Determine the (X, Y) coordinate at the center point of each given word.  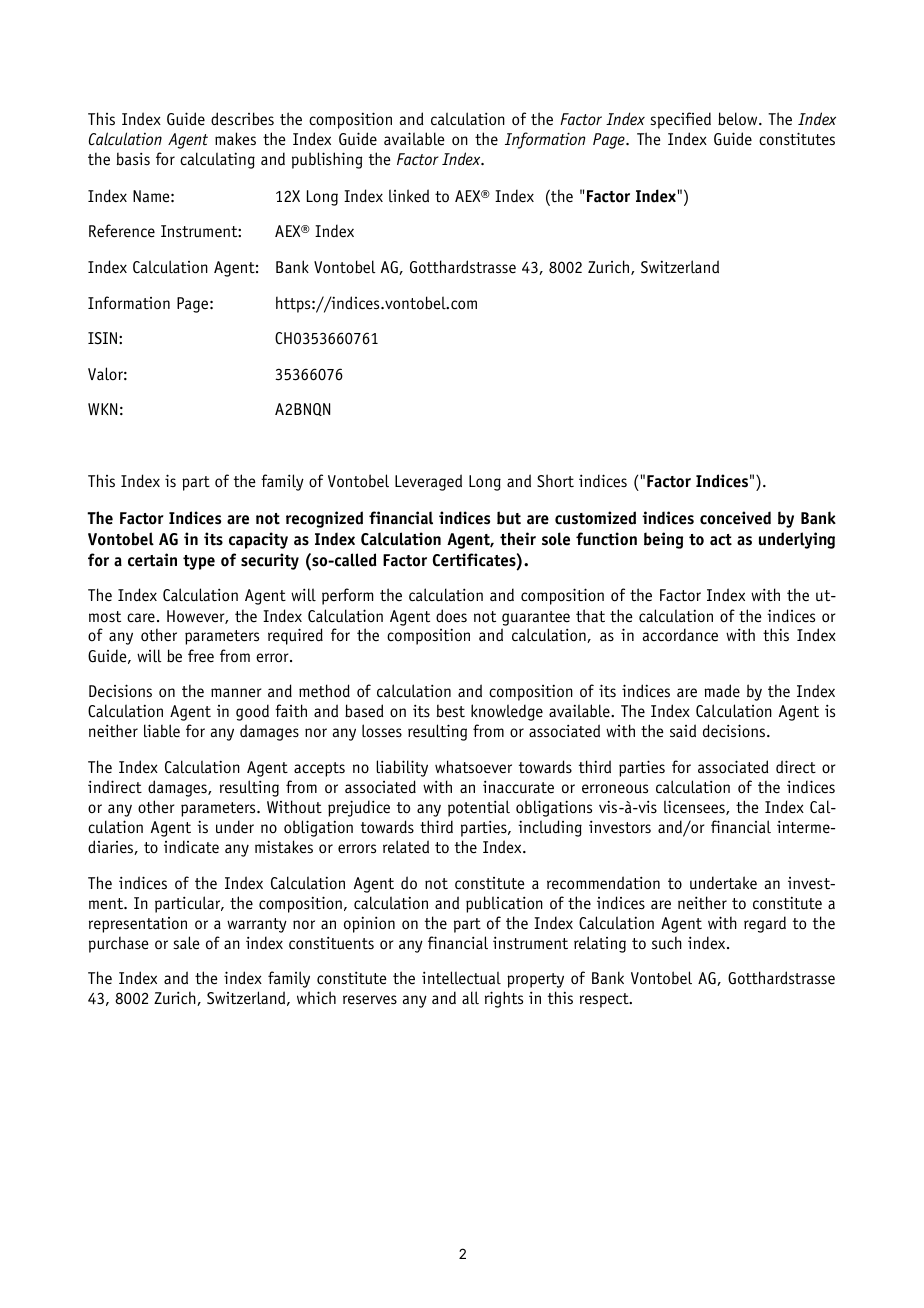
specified (680, 120)
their (518, 539)
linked (409, 196)
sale (186, 943)
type (199, 562)
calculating (217, 160)
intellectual (461, 978)
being (663, 540)
